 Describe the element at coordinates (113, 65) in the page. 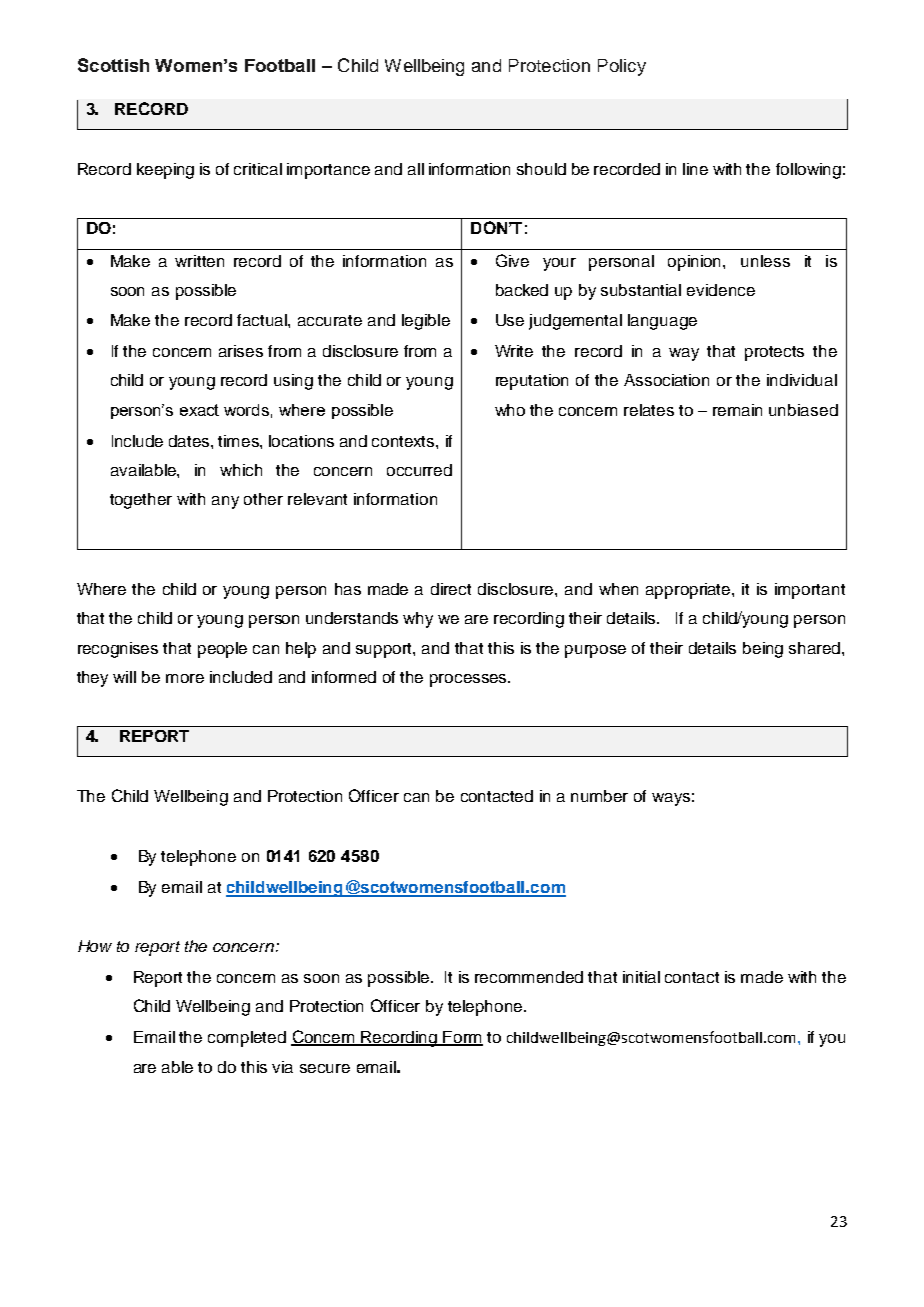

I see `Scottish` at that location.
